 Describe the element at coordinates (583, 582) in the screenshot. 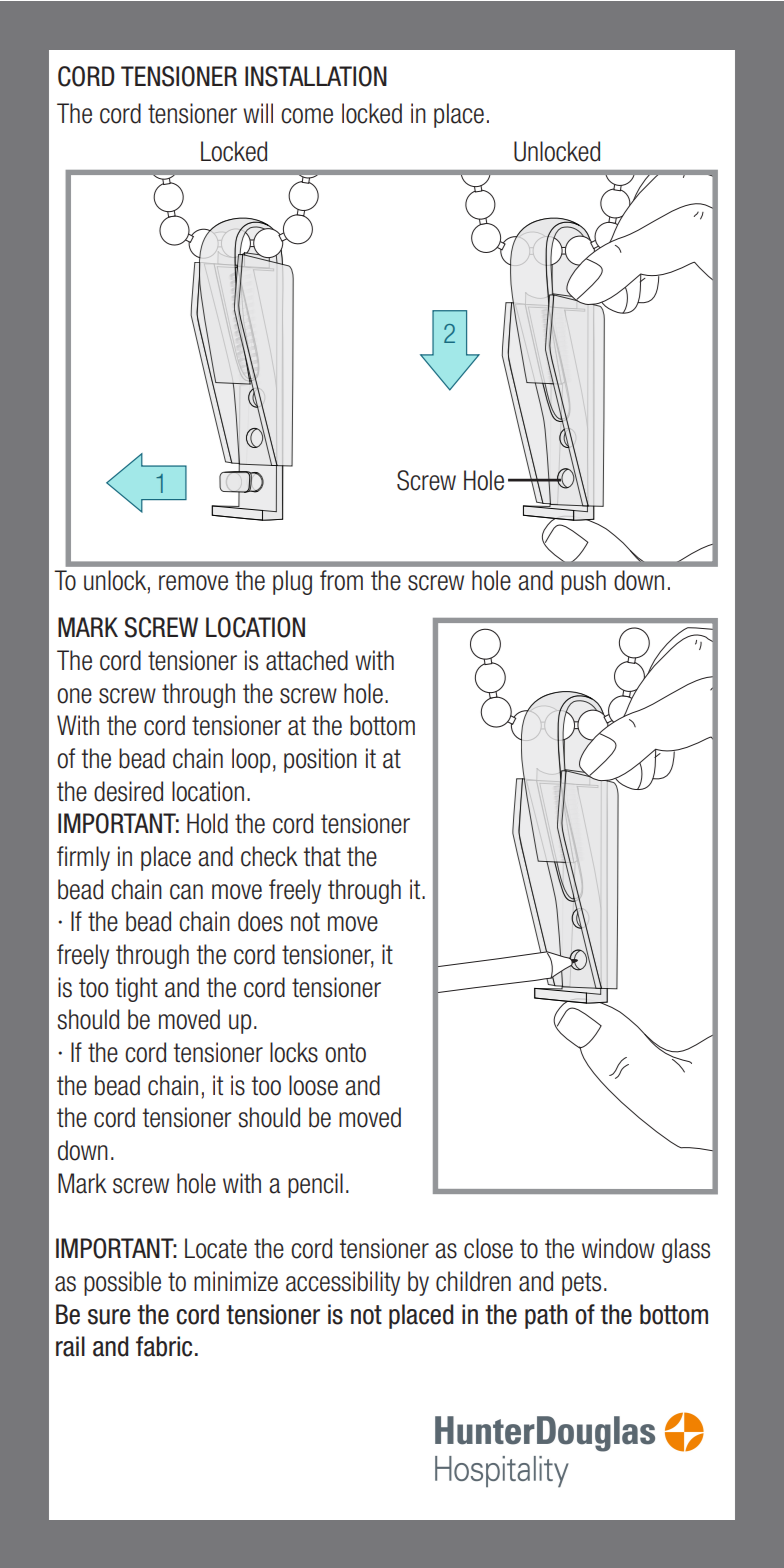

I see `push` at that location.
